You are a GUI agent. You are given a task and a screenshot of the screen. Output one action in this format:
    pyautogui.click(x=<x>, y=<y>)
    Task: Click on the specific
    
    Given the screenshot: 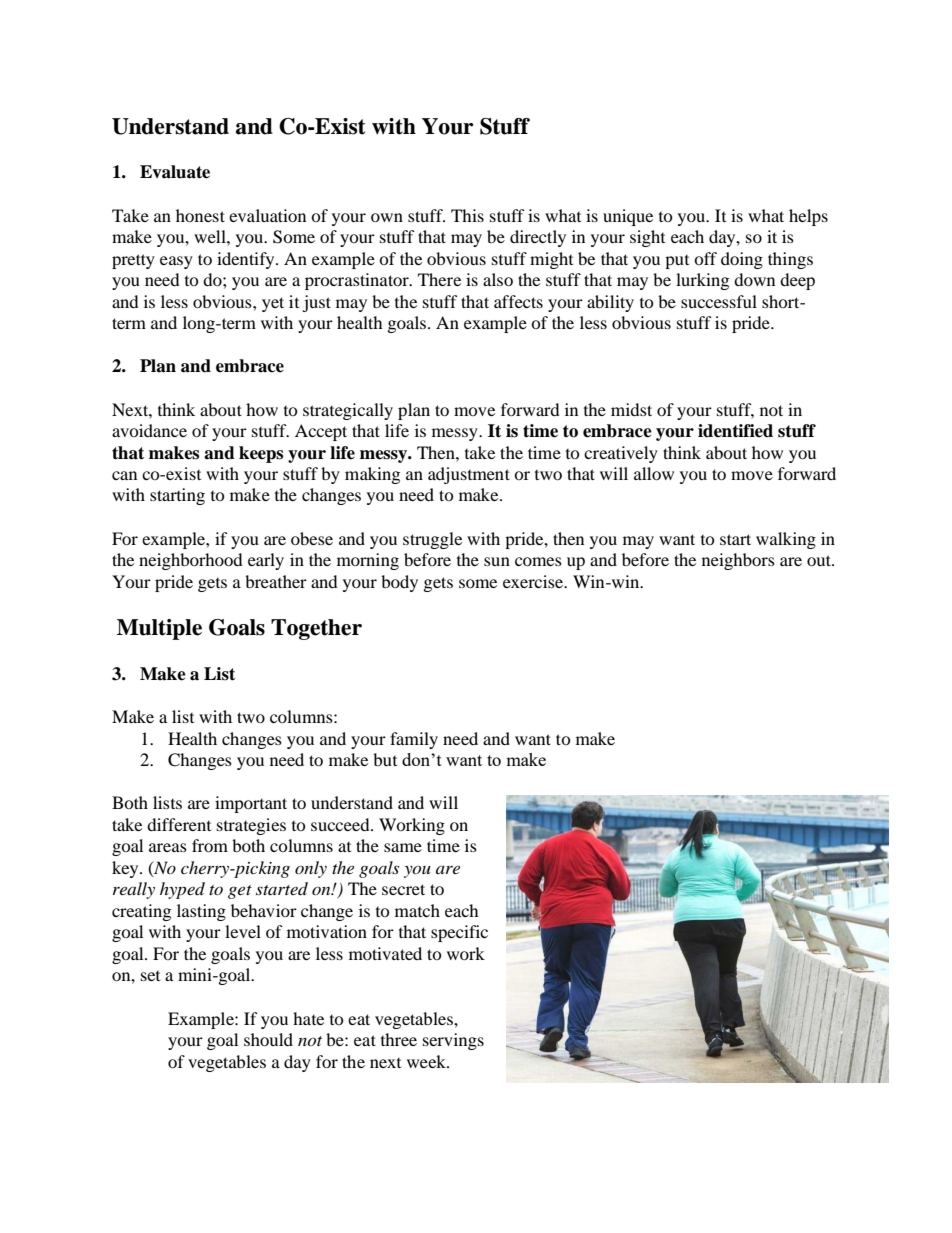 What is the action you would take?
    pyautogui.click(x=459, y=933)
